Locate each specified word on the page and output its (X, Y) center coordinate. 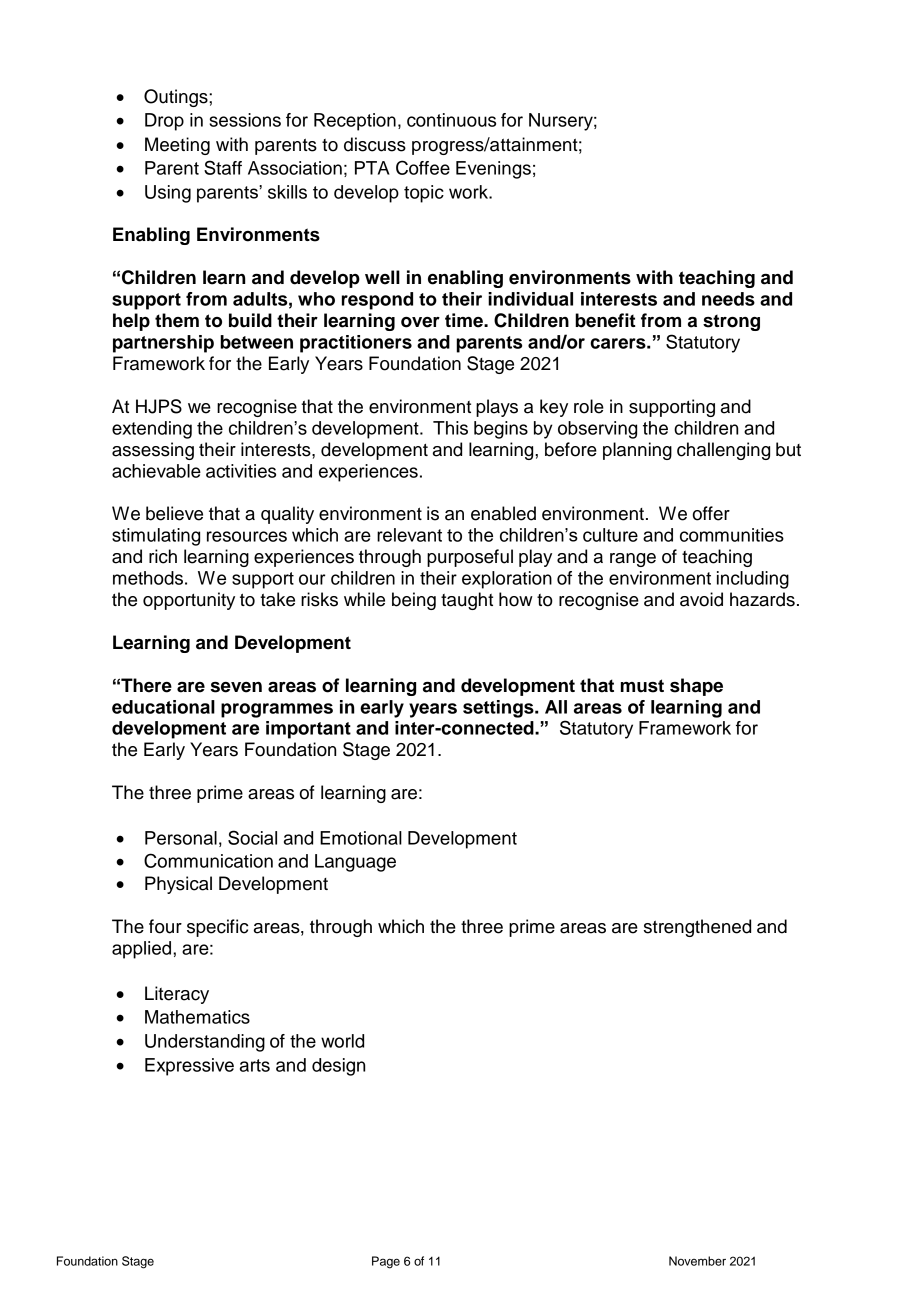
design (338, 1067)
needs (728, 299)
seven (236, 687)
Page (386, 1262)
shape (696, 687)
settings (499, 709)
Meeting (177, 146)
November (697, 1261)
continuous (451, 120)
